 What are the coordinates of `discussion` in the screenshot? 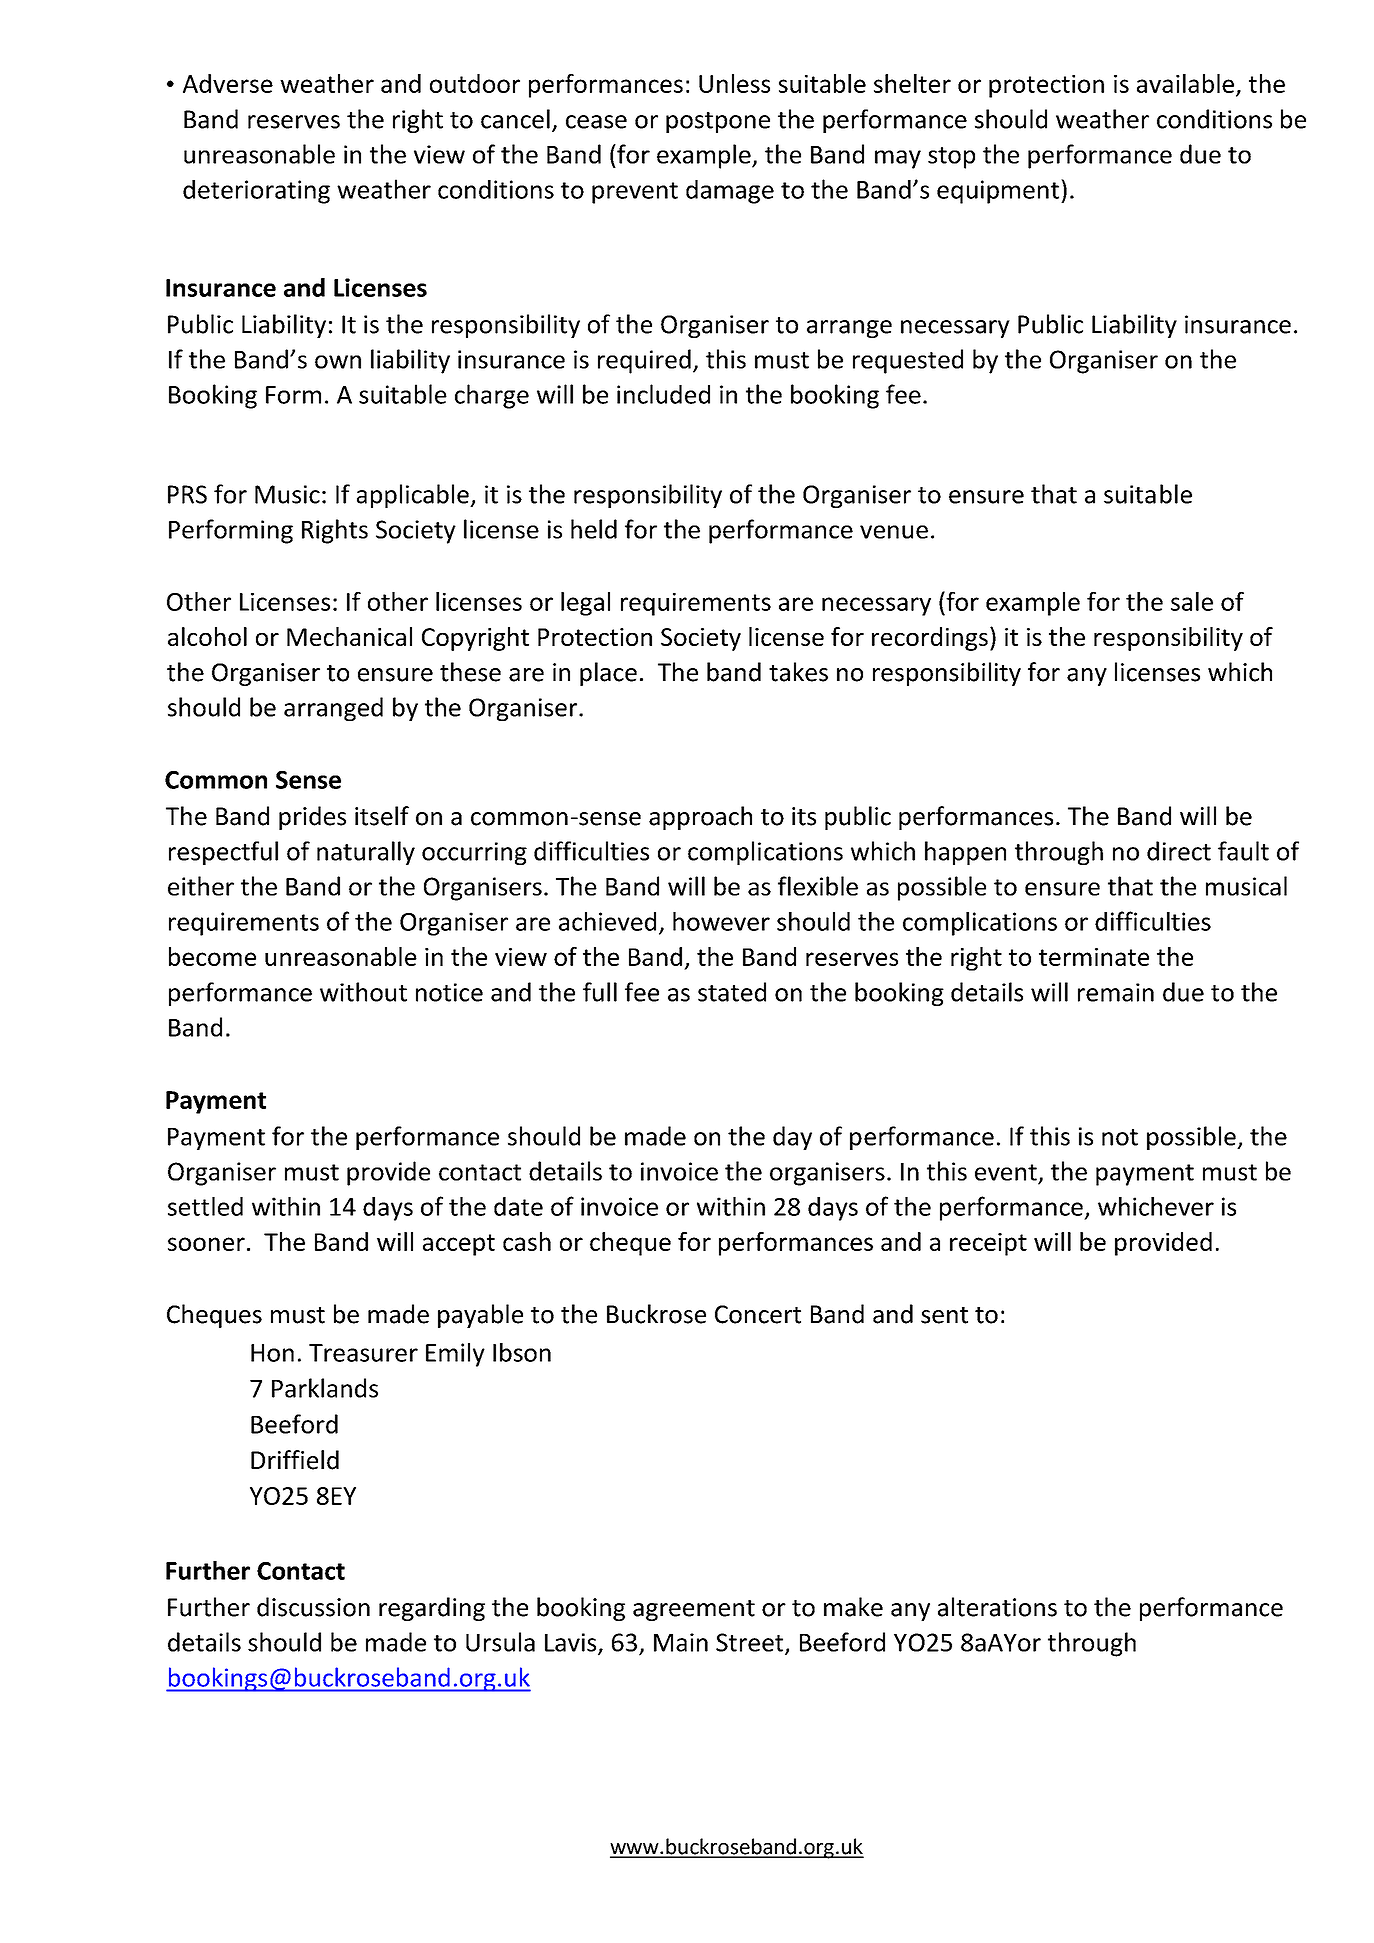 It's located at (313, 1607).
